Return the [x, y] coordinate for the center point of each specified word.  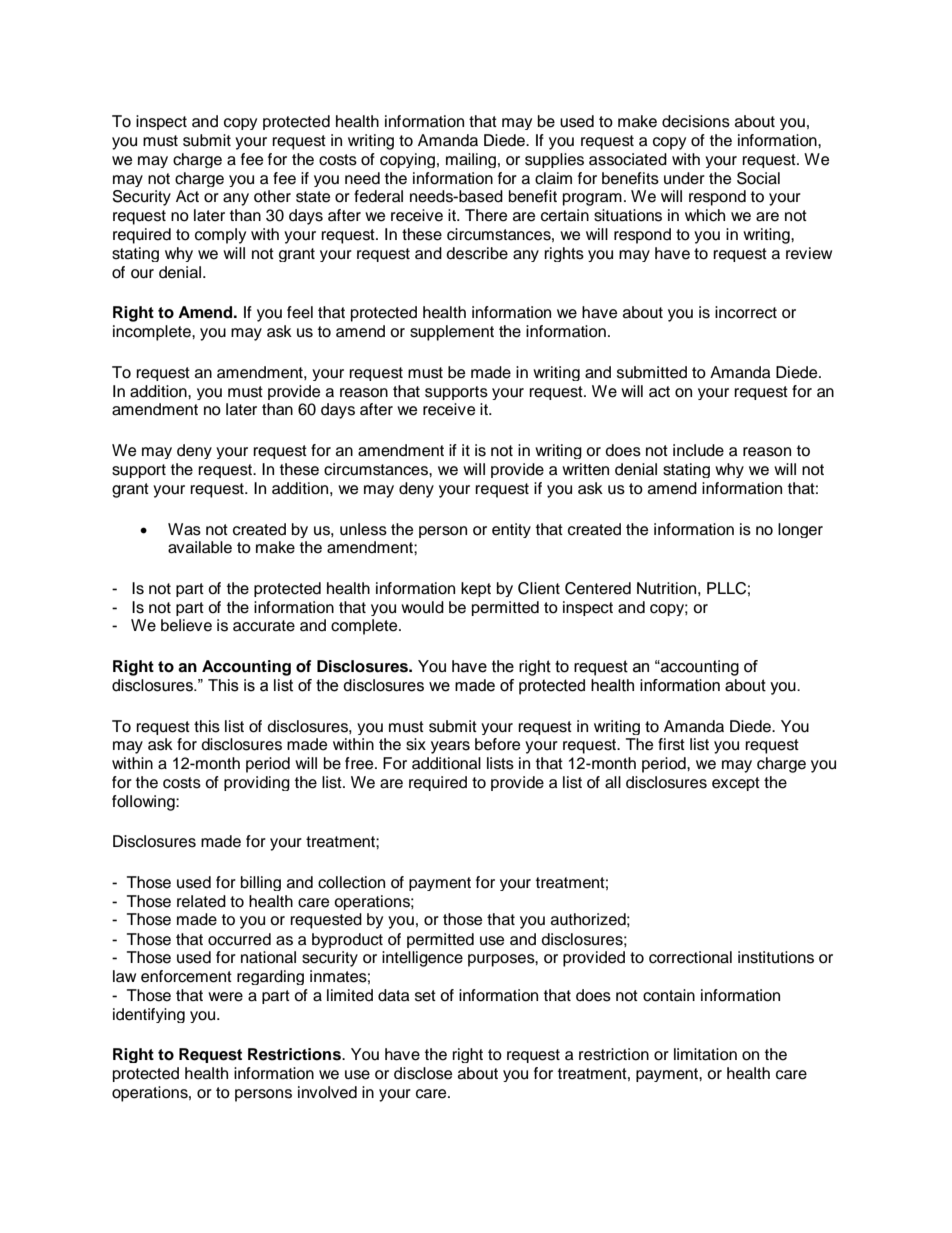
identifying [149, 1015]
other [272, 196]
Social [758, 178]
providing [257, 783]
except [736, 784]
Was [184, 529]
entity [511, 530]
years [450, 747]
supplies [554, 160]
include [698, 450]
